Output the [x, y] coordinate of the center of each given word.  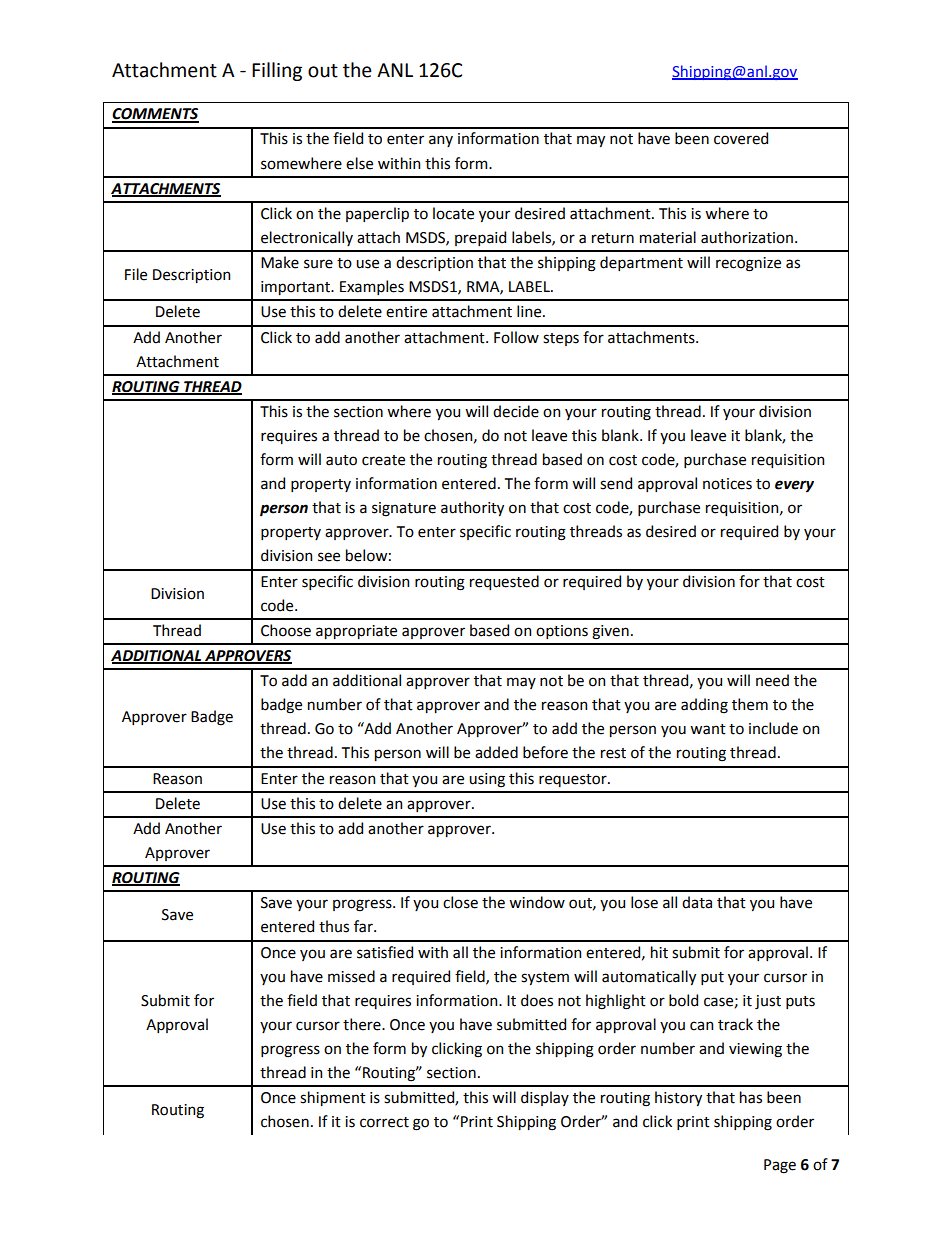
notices [727, 484]
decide [516, 411]
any [441, 141]
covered [741, 138]
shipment [333, 1098]
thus [334, 926]
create [383, 460]
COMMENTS [155, 115]
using [487, 780]
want [708, 729]
